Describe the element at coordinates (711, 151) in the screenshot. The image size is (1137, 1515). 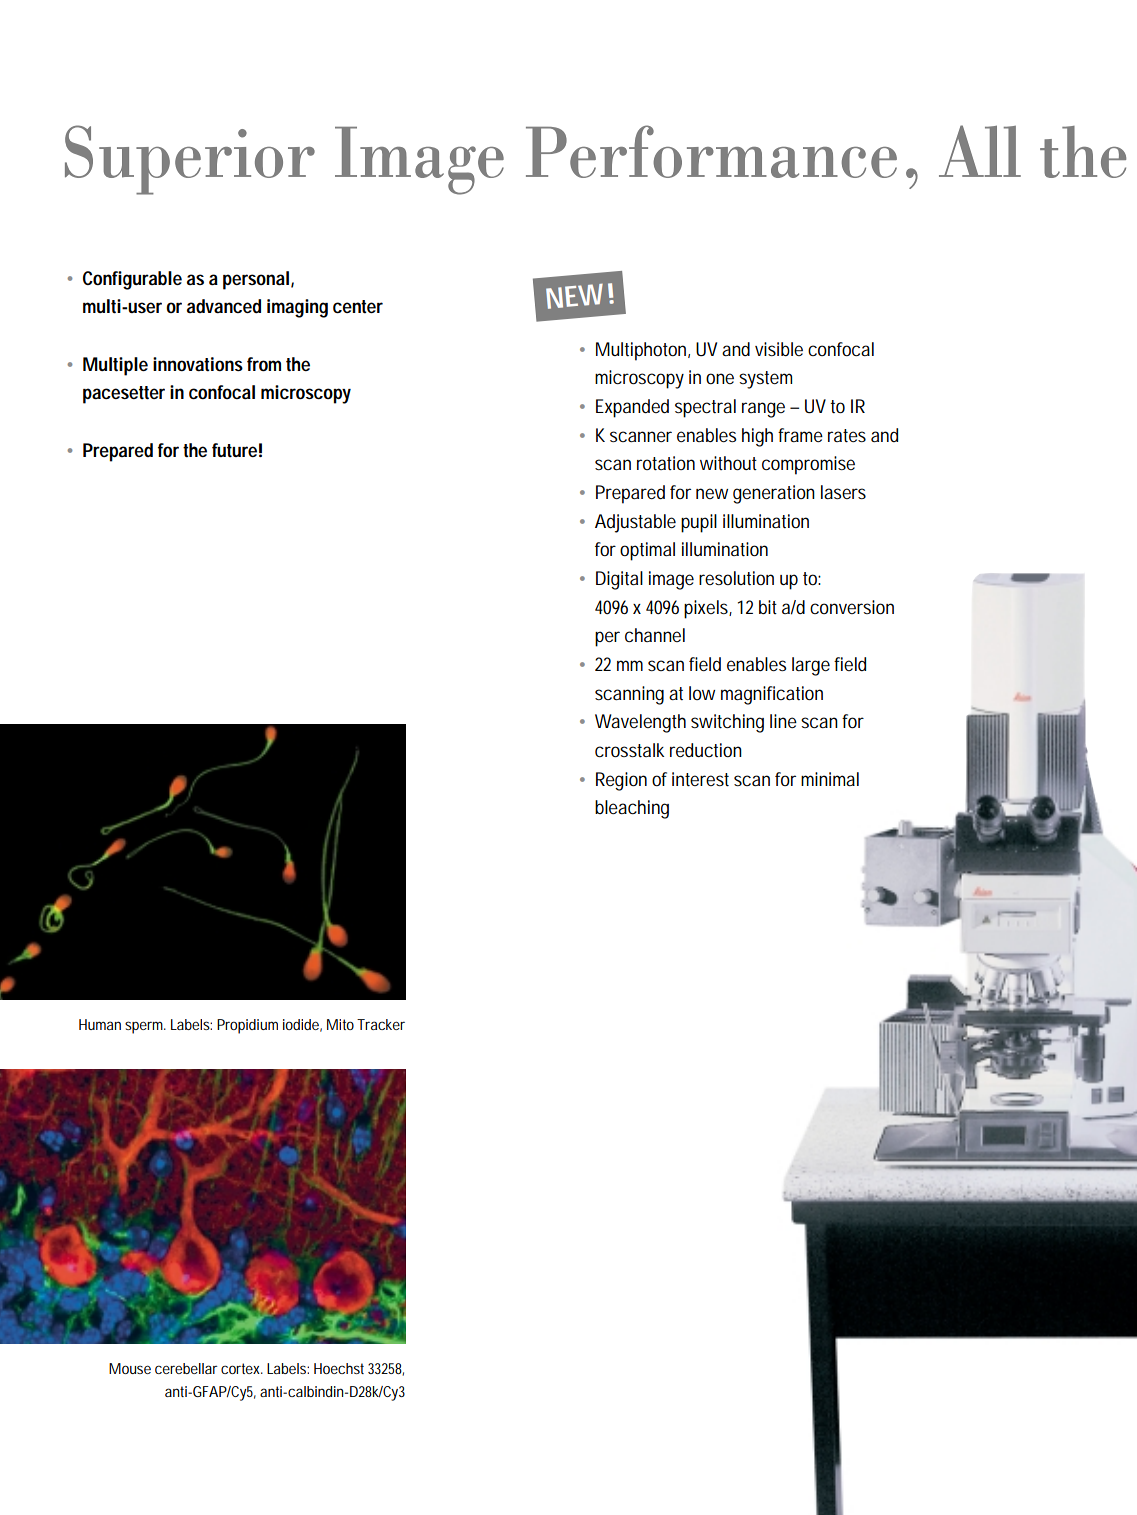
I see `Performance` at that location.
